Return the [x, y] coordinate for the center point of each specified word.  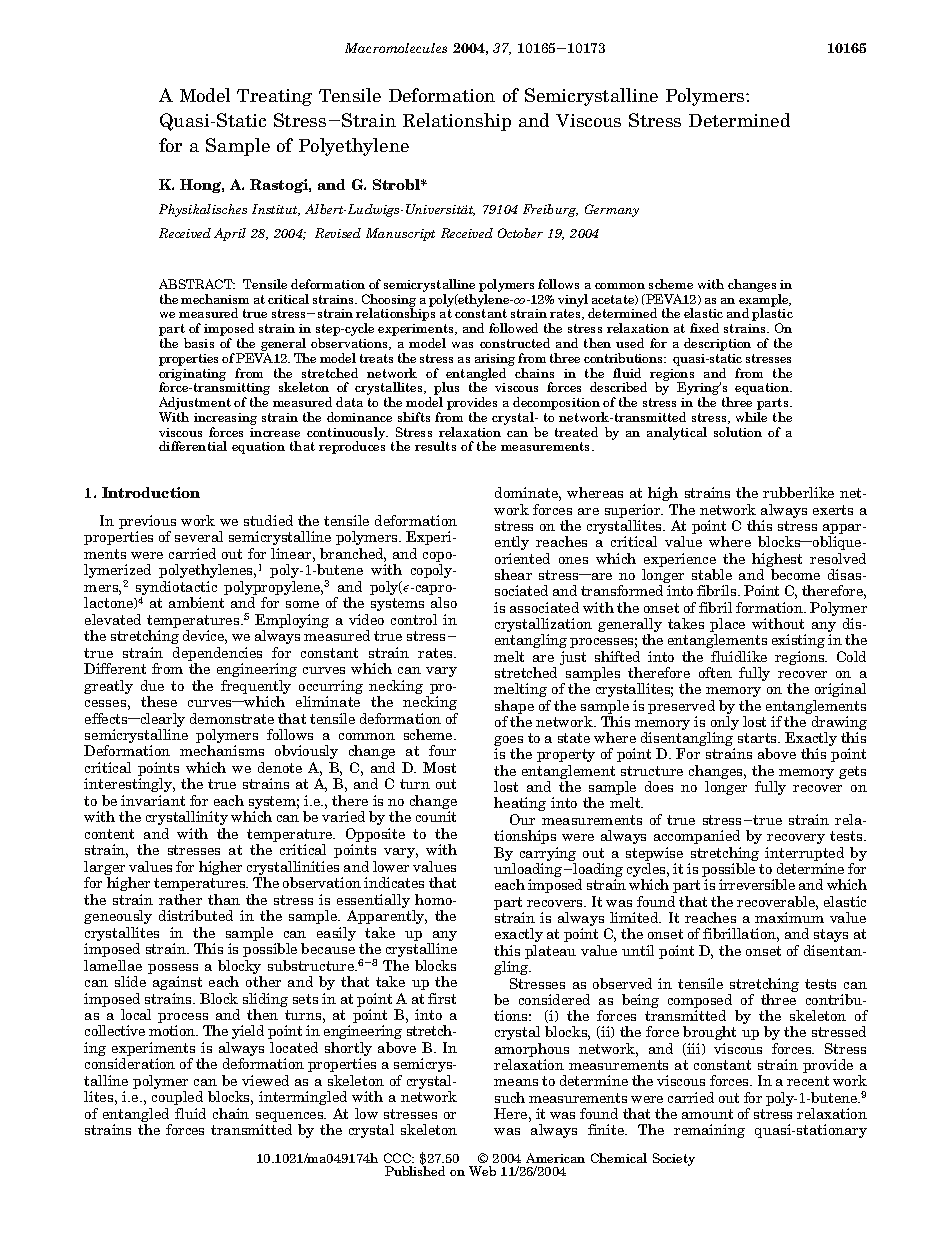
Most [439, 767]
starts [758, 738]
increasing [225, 419]
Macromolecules [396, 48]
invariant [153, 800]
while [751, 417]
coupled [177, 1098]
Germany [612, 210]
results [435, 446]
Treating [274, 97]
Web [482, 1171]
